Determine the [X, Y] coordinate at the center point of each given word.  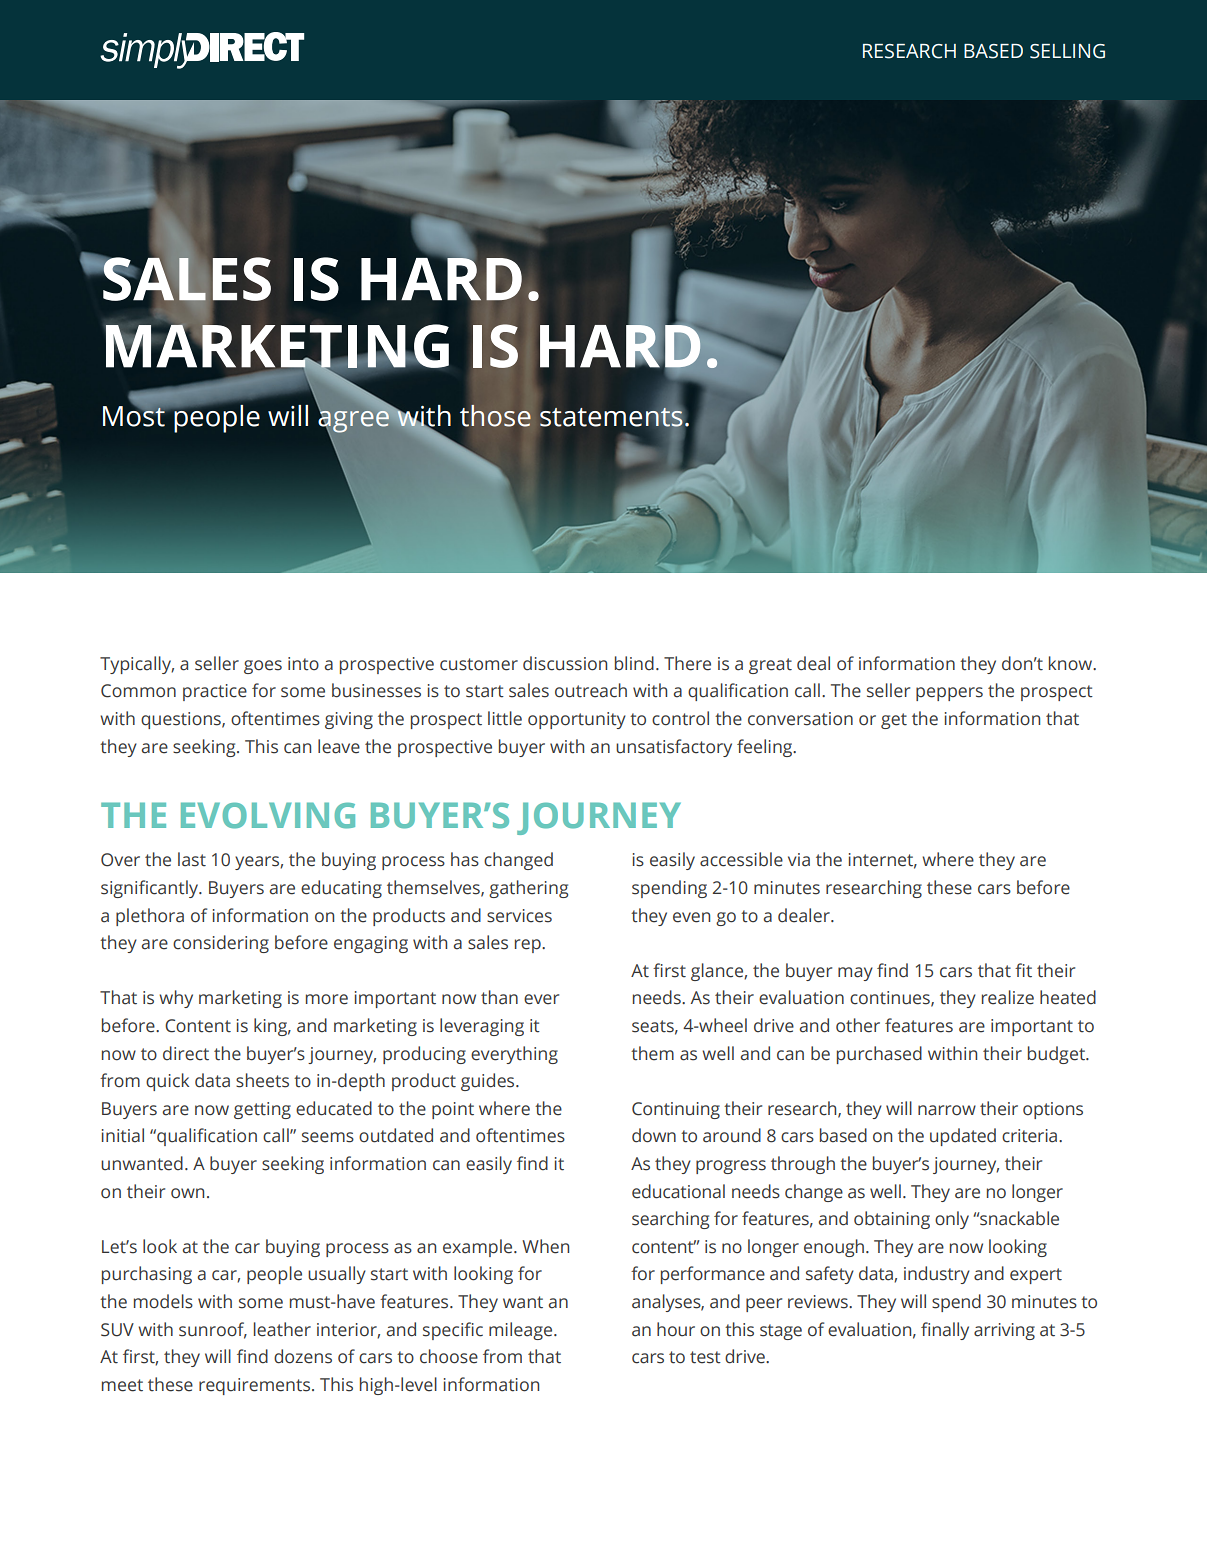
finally [945, 1331]
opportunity [577, 720]
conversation [800, 719]
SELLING [1067, 51]
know [1072, 663]
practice [215, 692]
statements [612, 417]
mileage [522, 1331]
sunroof [213, 1330]
